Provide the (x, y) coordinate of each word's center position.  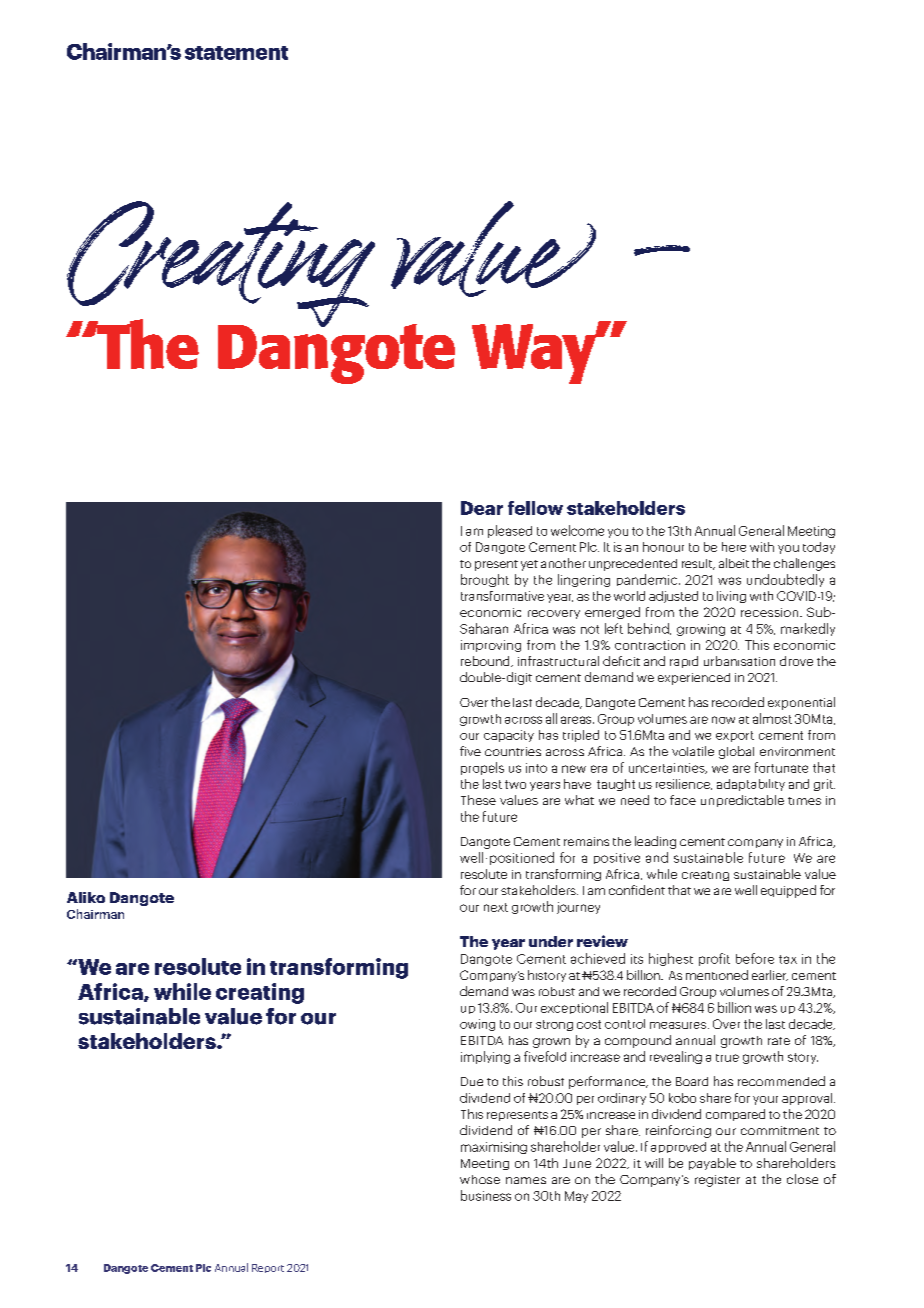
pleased (510, 531)
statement (236, 53)
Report (268, 1268)
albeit (734, 563)
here (734, 547)
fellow (535, 508)
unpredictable (742, 801)
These (478, 800)
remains (586, 841)
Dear (482, 508)
